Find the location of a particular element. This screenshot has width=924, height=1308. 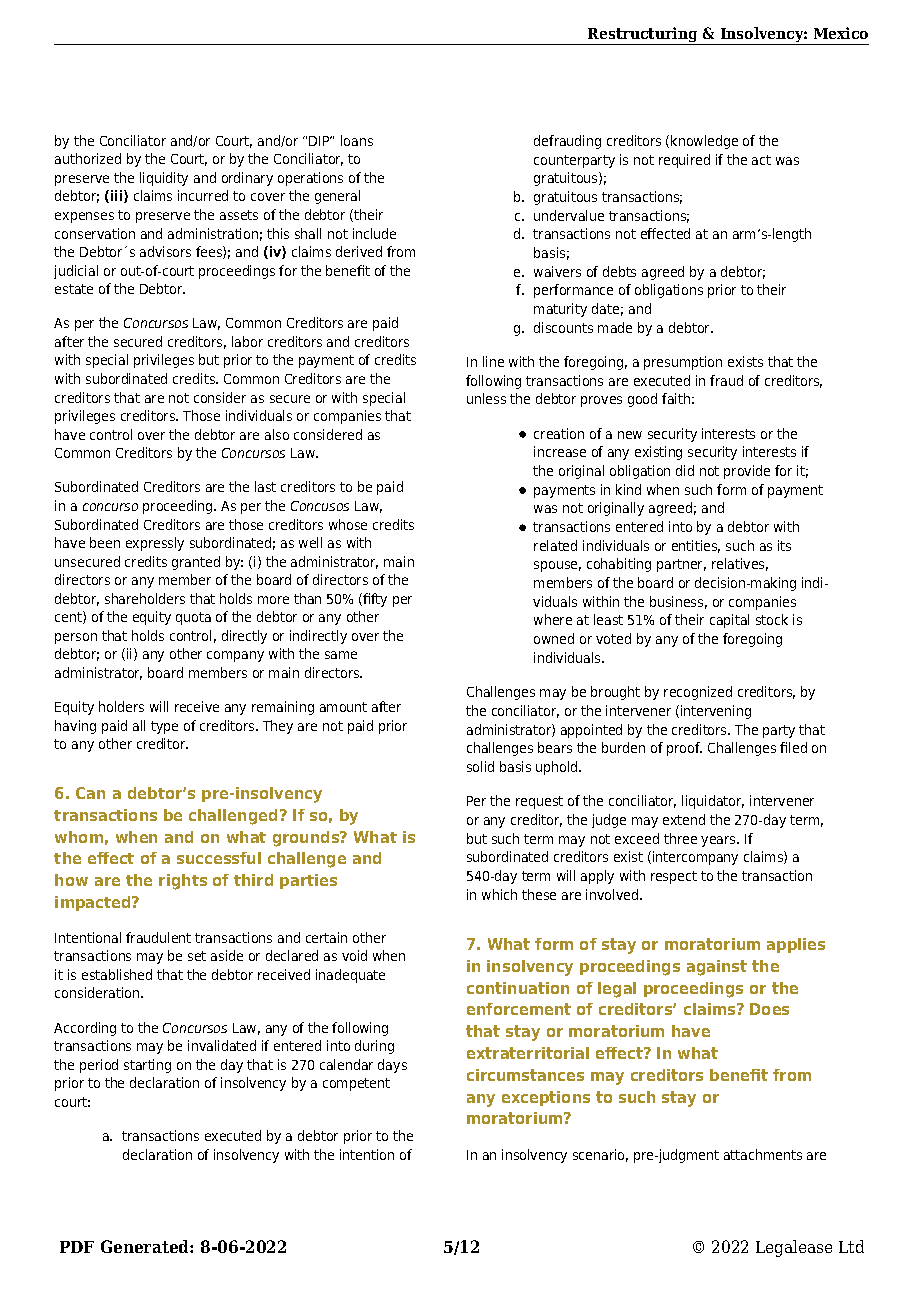

stock is located at coordinates (772, 619).
